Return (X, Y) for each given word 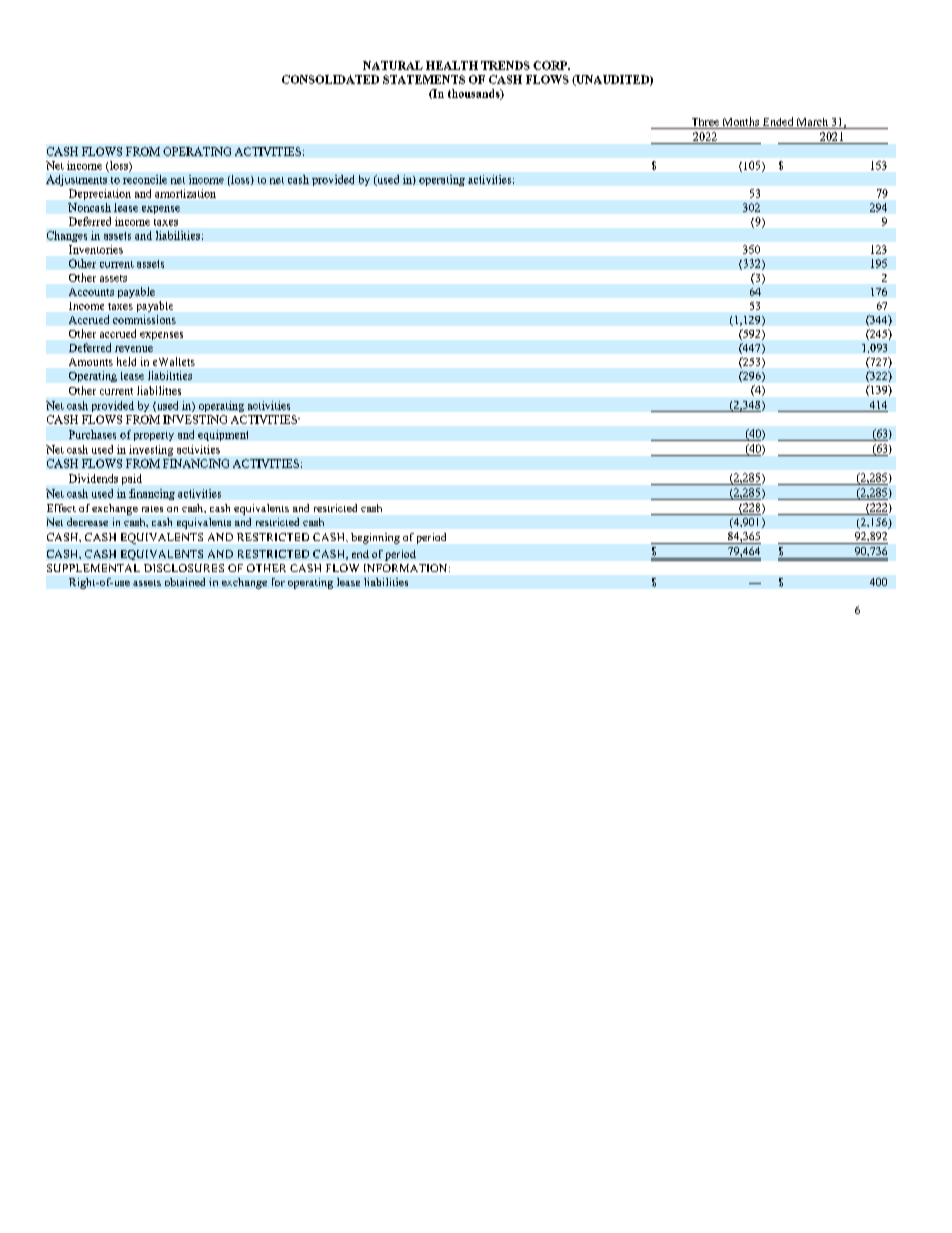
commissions (144, 319)
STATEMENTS (424, 79)
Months (741, 121)
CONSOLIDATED (330, 79)
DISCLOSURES (184, 568)
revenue (134, 349)
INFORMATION (407, 568)
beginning (375, 538)
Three (705, 122)
